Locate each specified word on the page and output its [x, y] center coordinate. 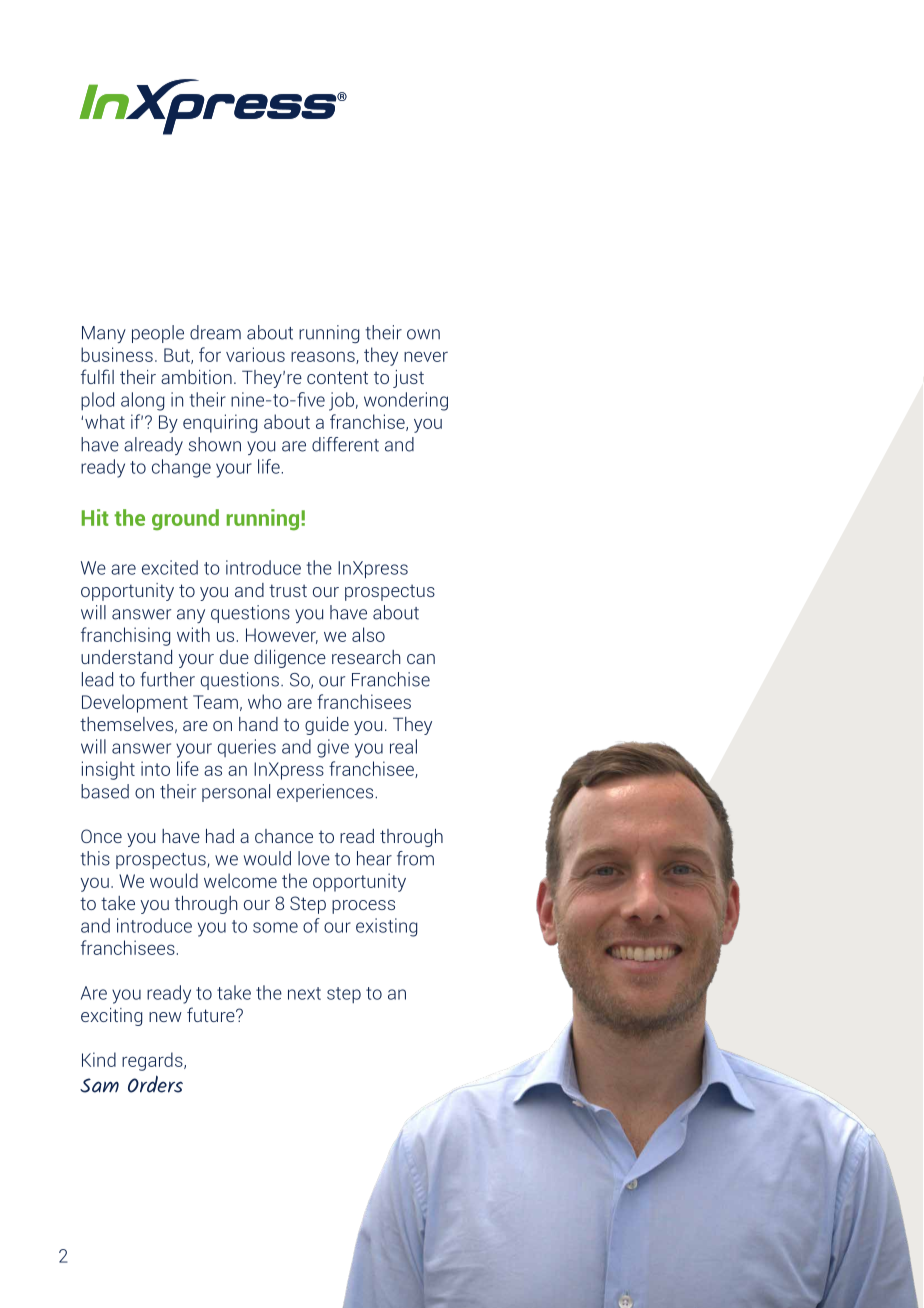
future [212, 1014]
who [265, 701]
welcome [240, 880]
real [403, 746]
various [255, 354]
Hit [95, 517]
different [345, 444]
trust [288, 590]
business [117, 354]
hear [374, 858]
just [408, 379]
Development [135, 703]
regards [153, 1061]
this [95, 858]
